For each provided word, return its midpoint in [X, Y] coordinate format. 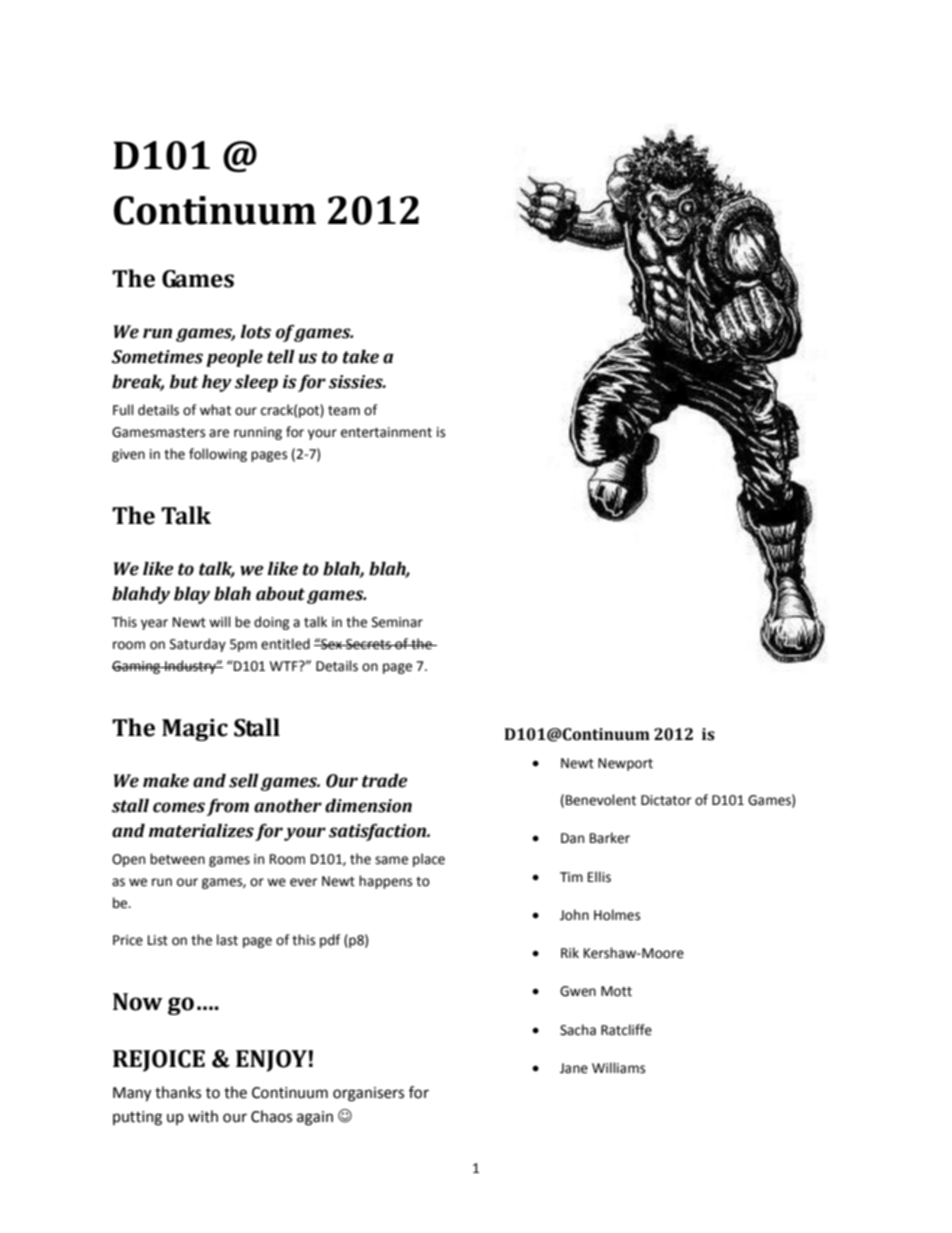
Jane [574, 1068]
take [361, 357]
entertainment [386, 432]
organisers [368, 1094]
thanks [178, 1092]
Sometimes [157, 357]
